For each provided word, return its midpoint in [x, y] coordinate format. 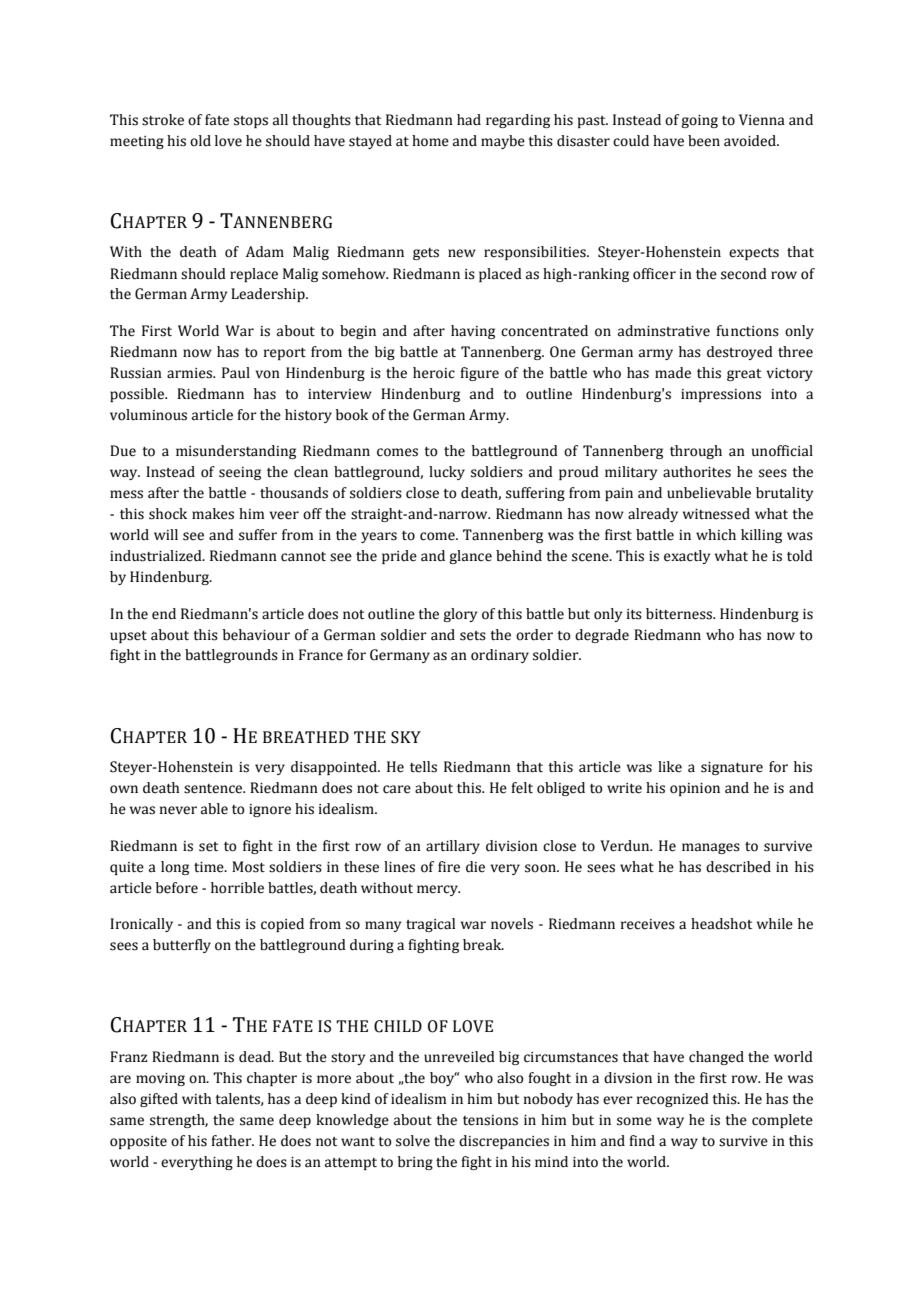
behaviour [256, 635]
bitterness [680, 614]
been [704, 141]
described [738, 867]
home [430, 141]
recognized [673, 1100]
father [232, 1141]
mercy [438, 890]
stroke [163, 120]
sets [473, 636]
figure [479, 374]
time [210, 867]
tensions [490, 1120]
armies [190, 373]
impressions [721, 395]
